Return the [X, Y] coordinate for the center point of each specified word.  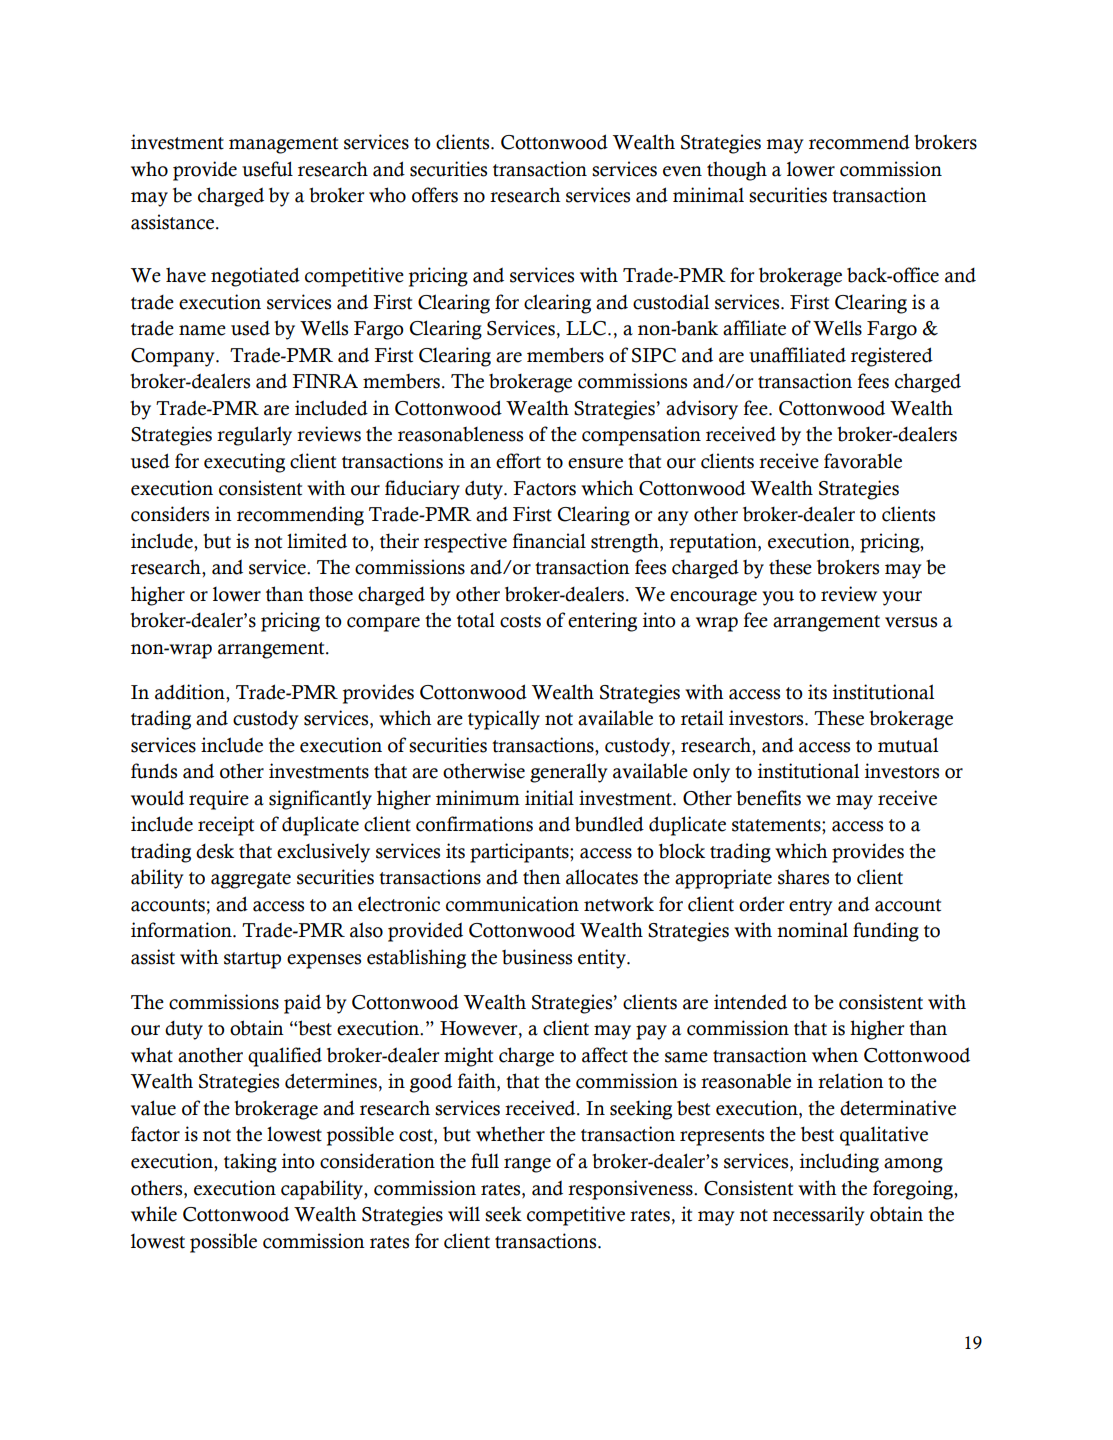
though [737, 171]
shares [803, 877]
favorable [863, 461]
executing [244, 463]
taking [250, 1163]
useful [267, 169]
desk [215, 851]
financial [549, 541]
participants [520, 853]
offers [435, 195]
